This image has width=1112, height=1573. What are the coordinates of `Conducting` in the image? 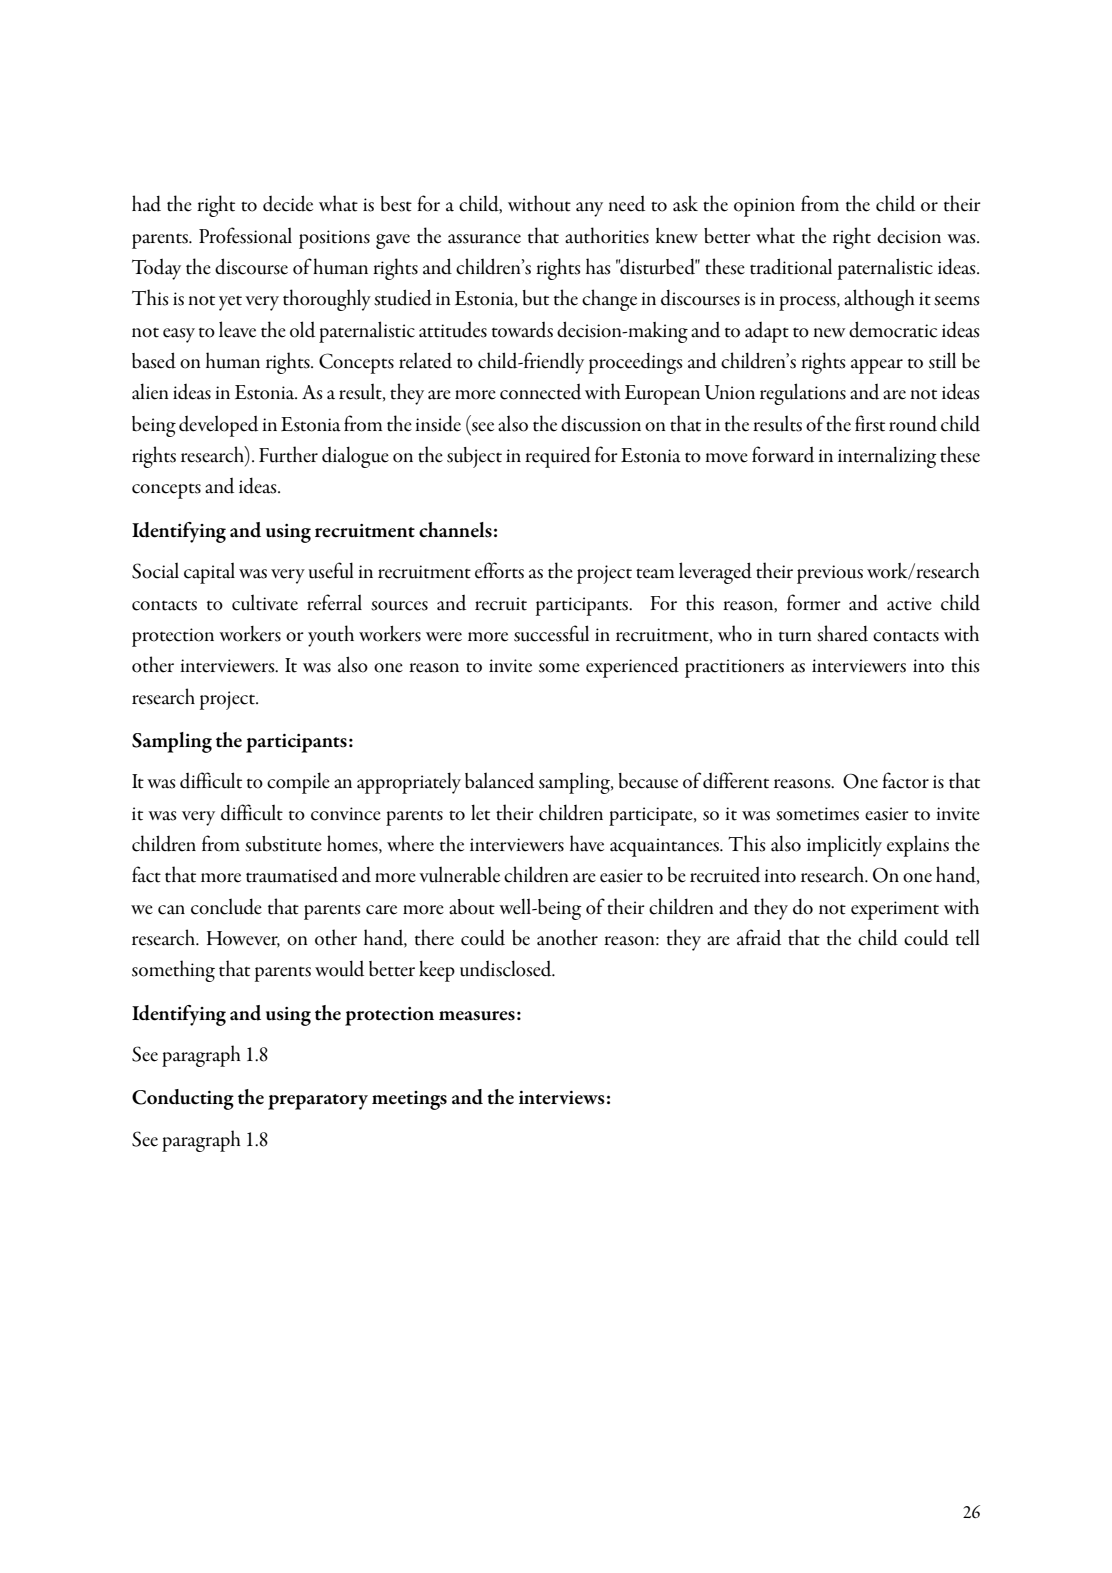 It's located at (183, 1099).
